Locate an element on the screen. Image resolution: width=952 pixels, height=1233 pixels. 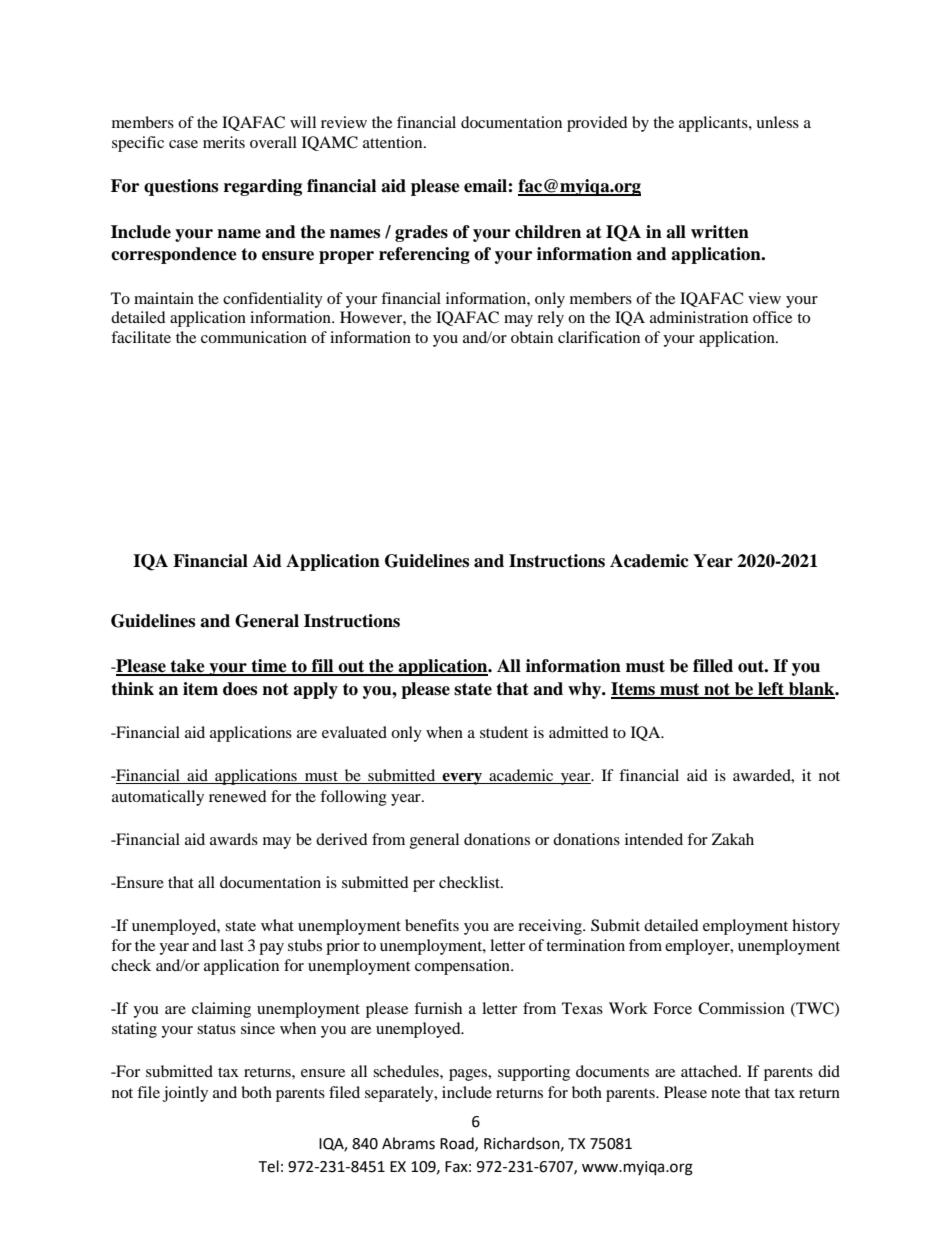
obtain is located at coordinates (532, 337).
